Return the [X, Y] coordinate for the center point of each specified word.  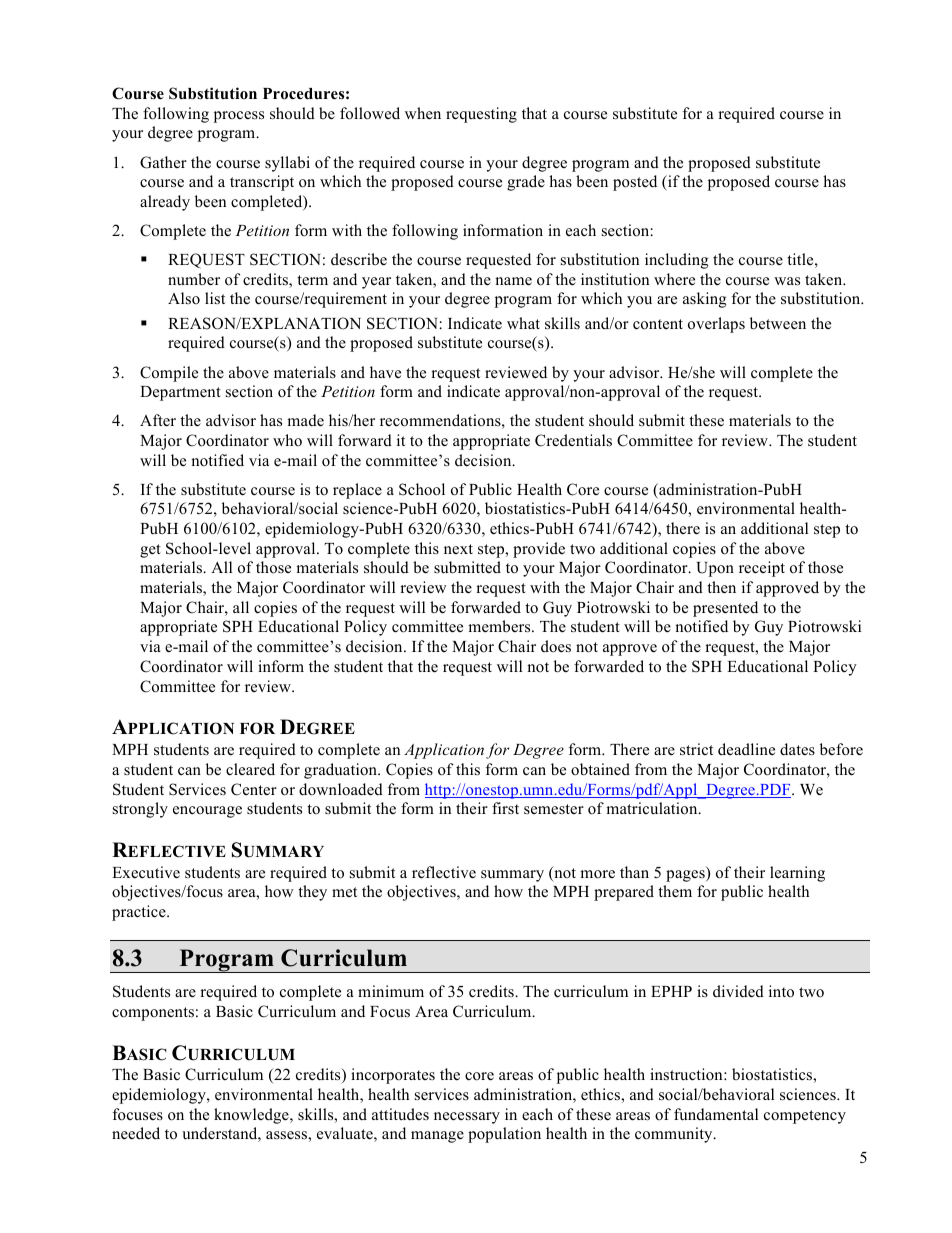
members [500, 626]
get [150, 551]
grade [526, 183]
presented [725, 609]
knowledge [252, 1116]
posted [635, 183]
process [239, 117]
